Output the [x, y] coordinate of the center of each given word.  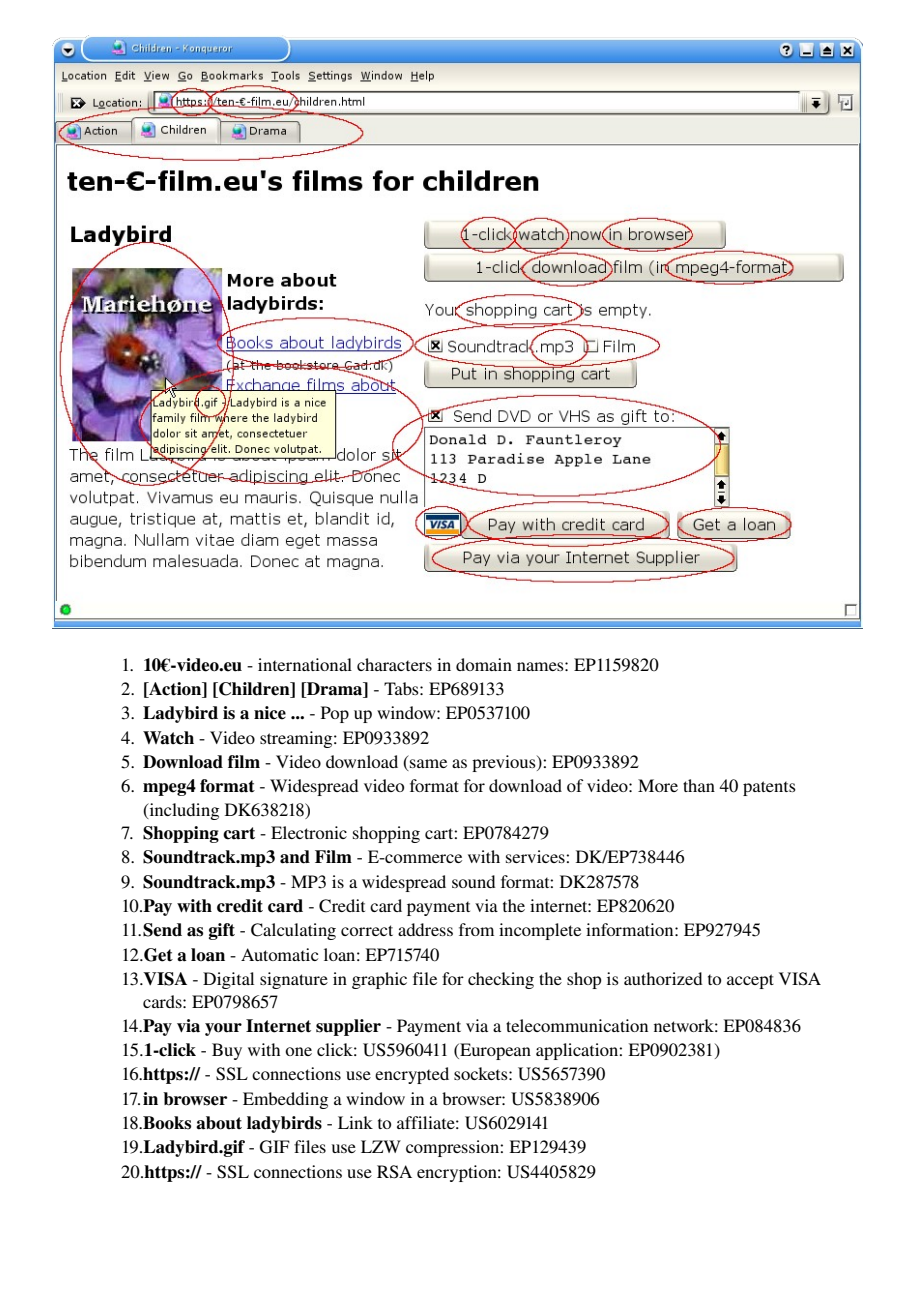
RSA [394, 1172]
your [223, 1029]
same [427, 765]
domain [484, 664]
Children [254, 690]
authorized [663, 978]
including [183, 811]
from [476, 929]
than [699, 785]
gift [222, 931]
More [658, 785]
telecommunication [577, 1025]
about [219, 1123]
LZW [381, 1146]
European [494, 1051]
